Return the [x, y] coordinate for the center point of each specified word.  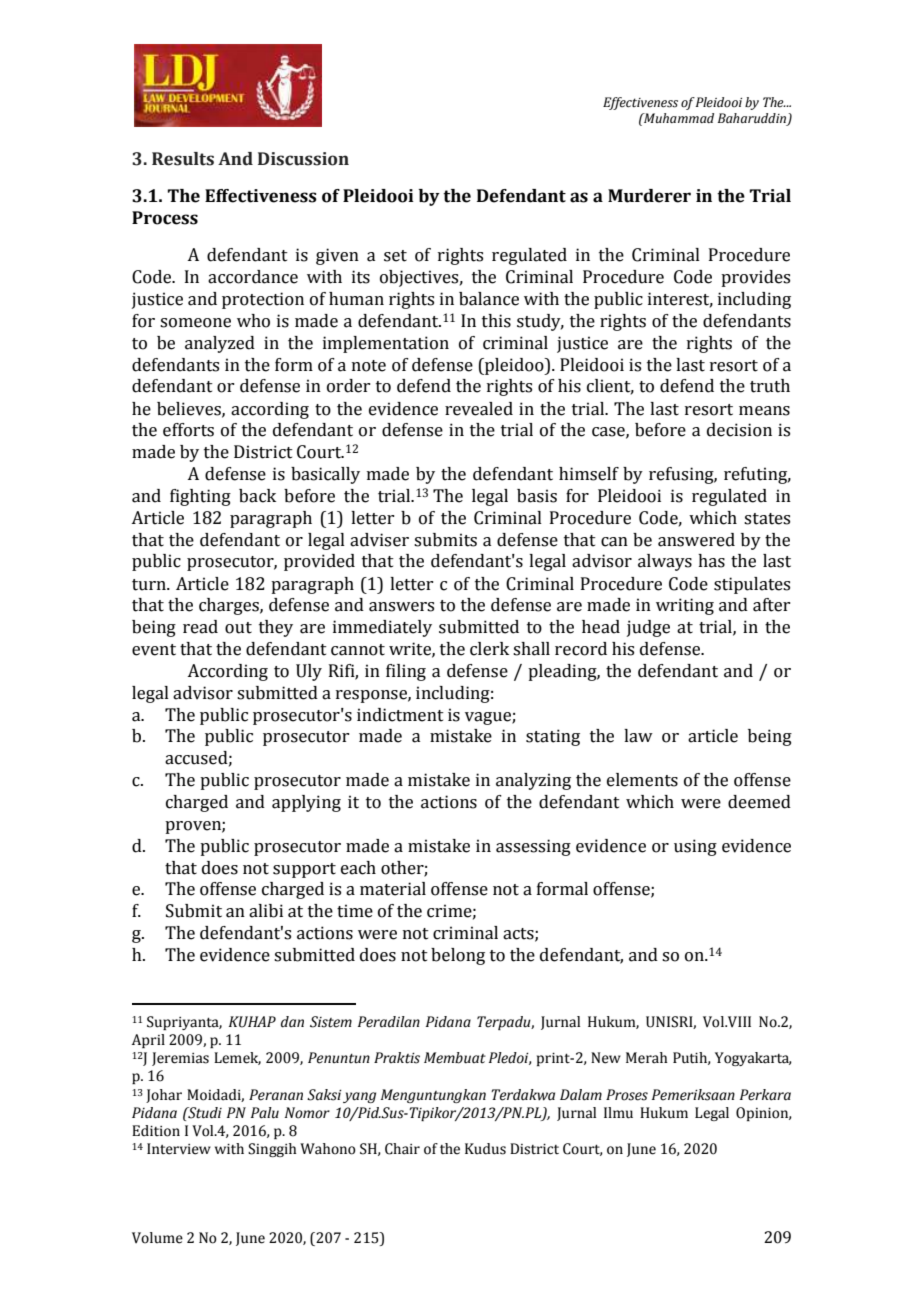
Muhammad [678, 118]
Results [183, 159]
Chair [402, 1149]
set [395, 256]
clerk [489, 649]
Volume [157, 1238]
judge [648, 628]
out [238, 628]
